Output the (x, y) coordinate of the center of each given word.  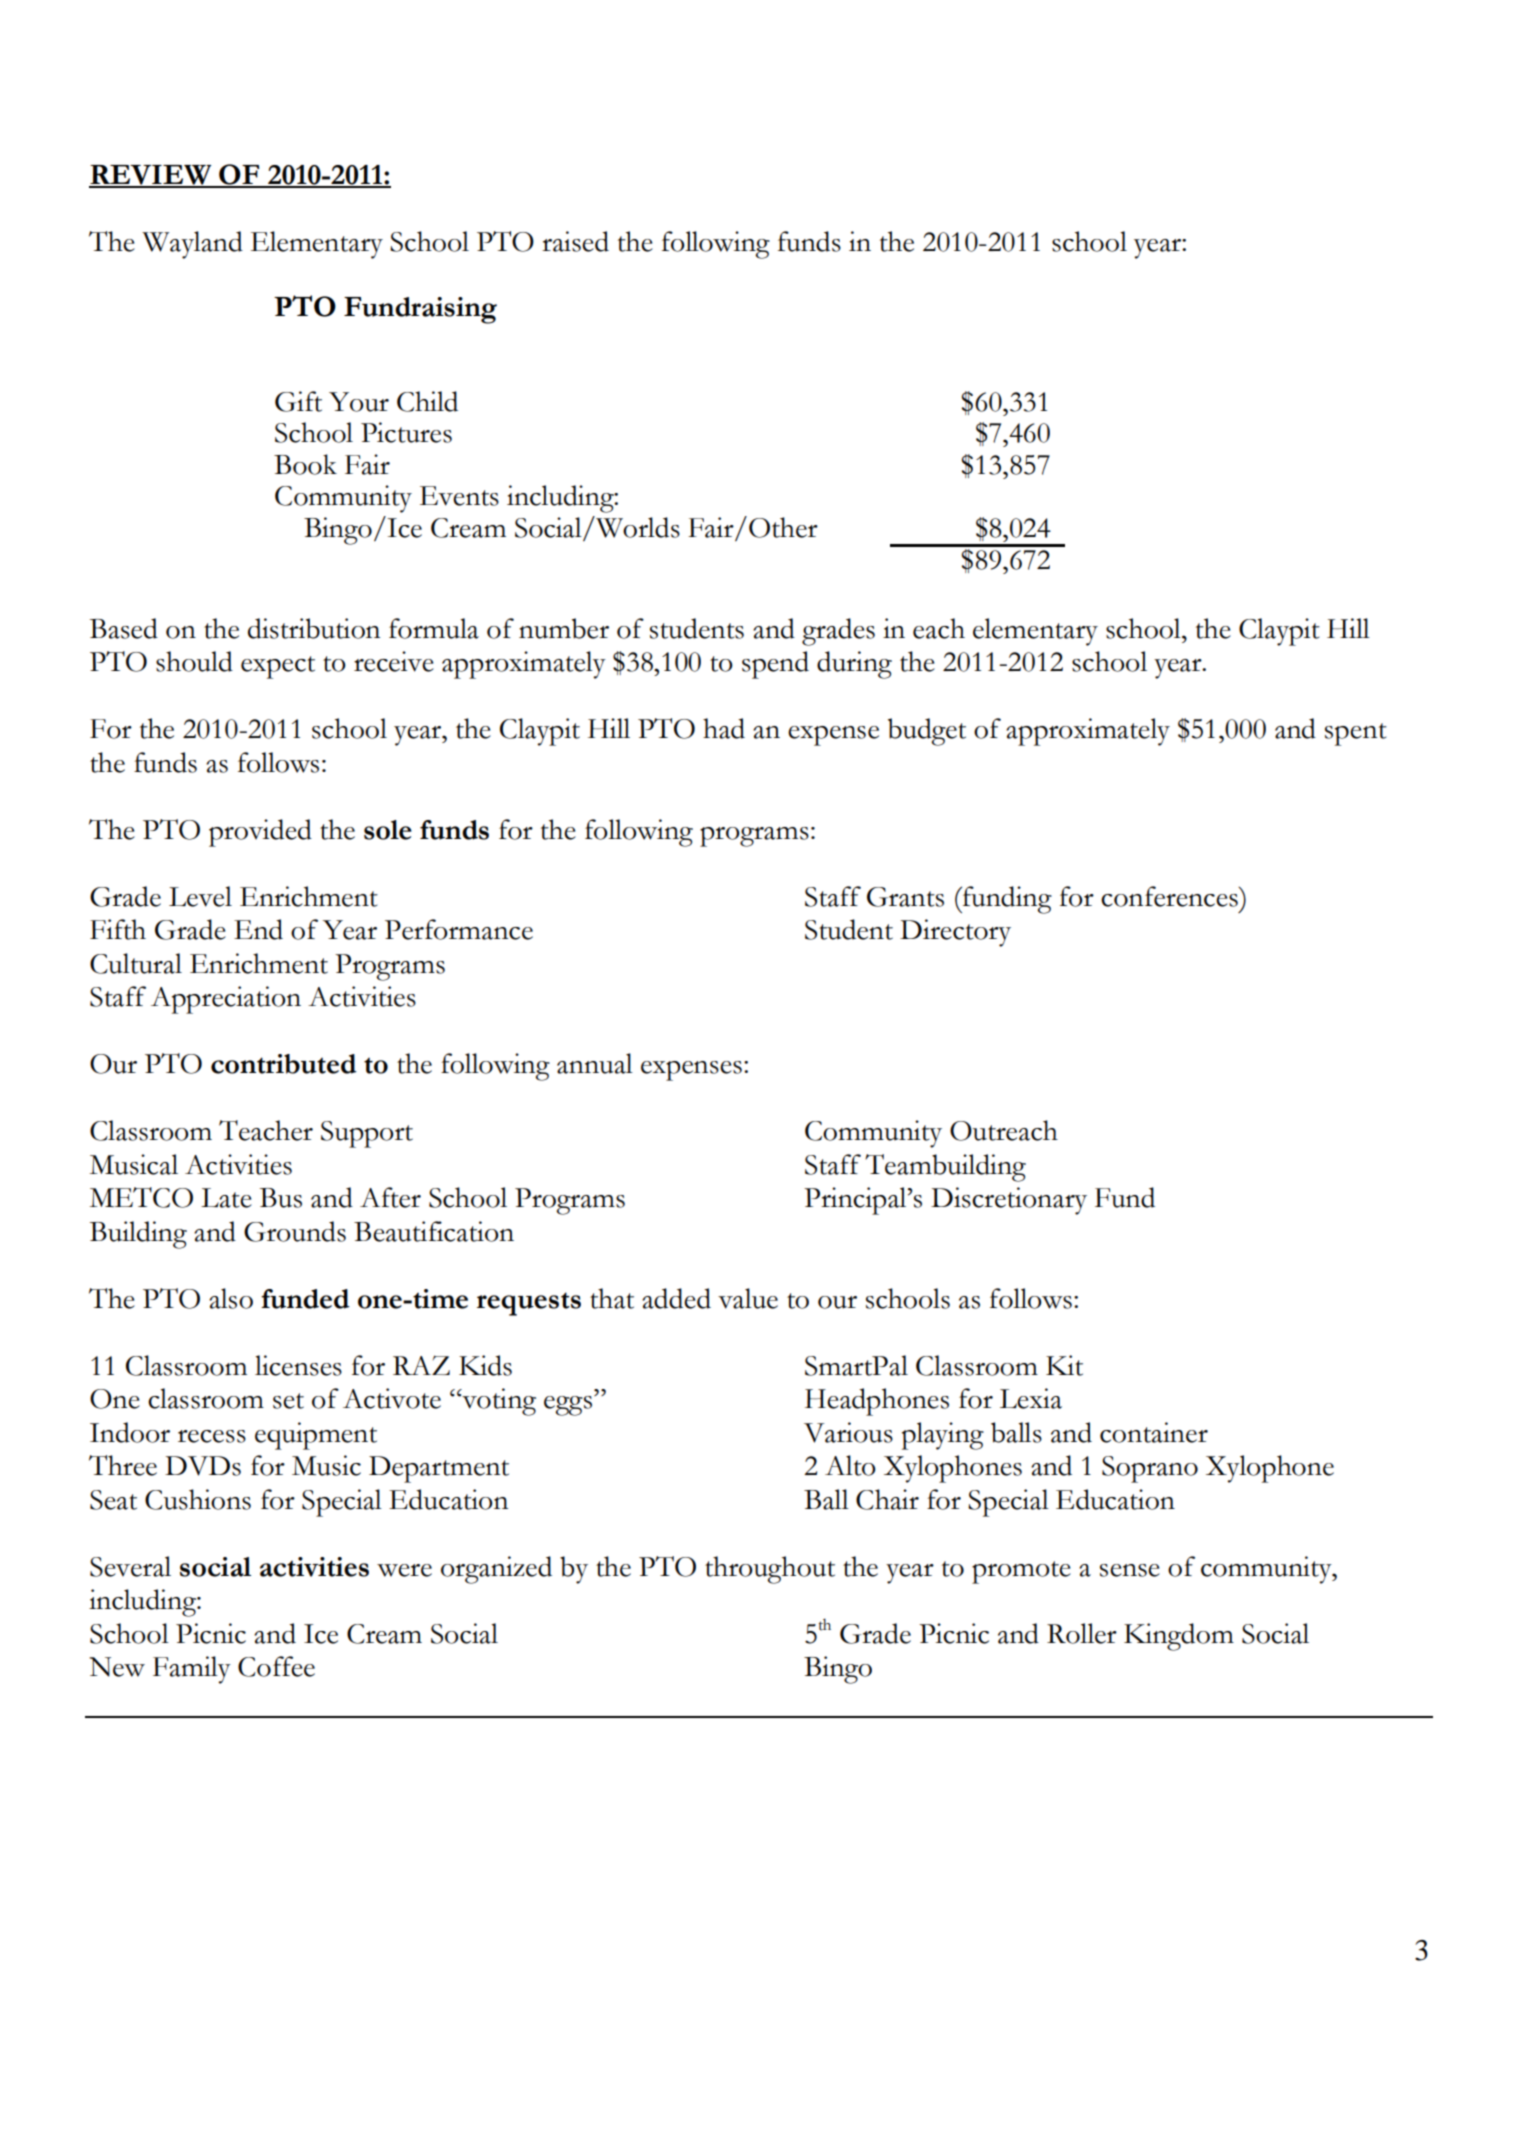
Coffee (276, 1666)
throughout (770, 1570)
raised (575, 241)
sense (1130, 1570)
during (854, 665)
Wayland (192, 245)
